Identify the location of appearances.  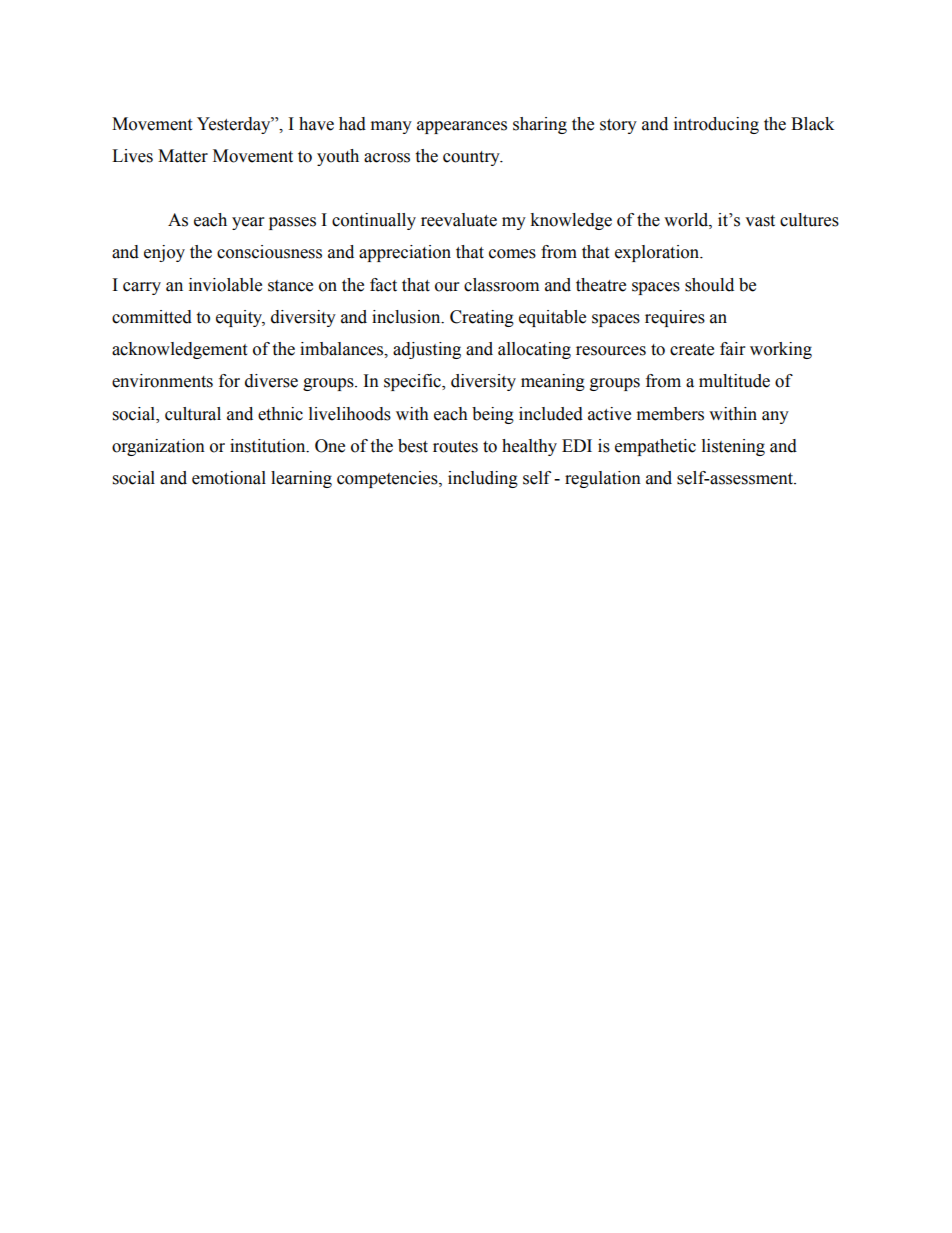
(462, 127).
